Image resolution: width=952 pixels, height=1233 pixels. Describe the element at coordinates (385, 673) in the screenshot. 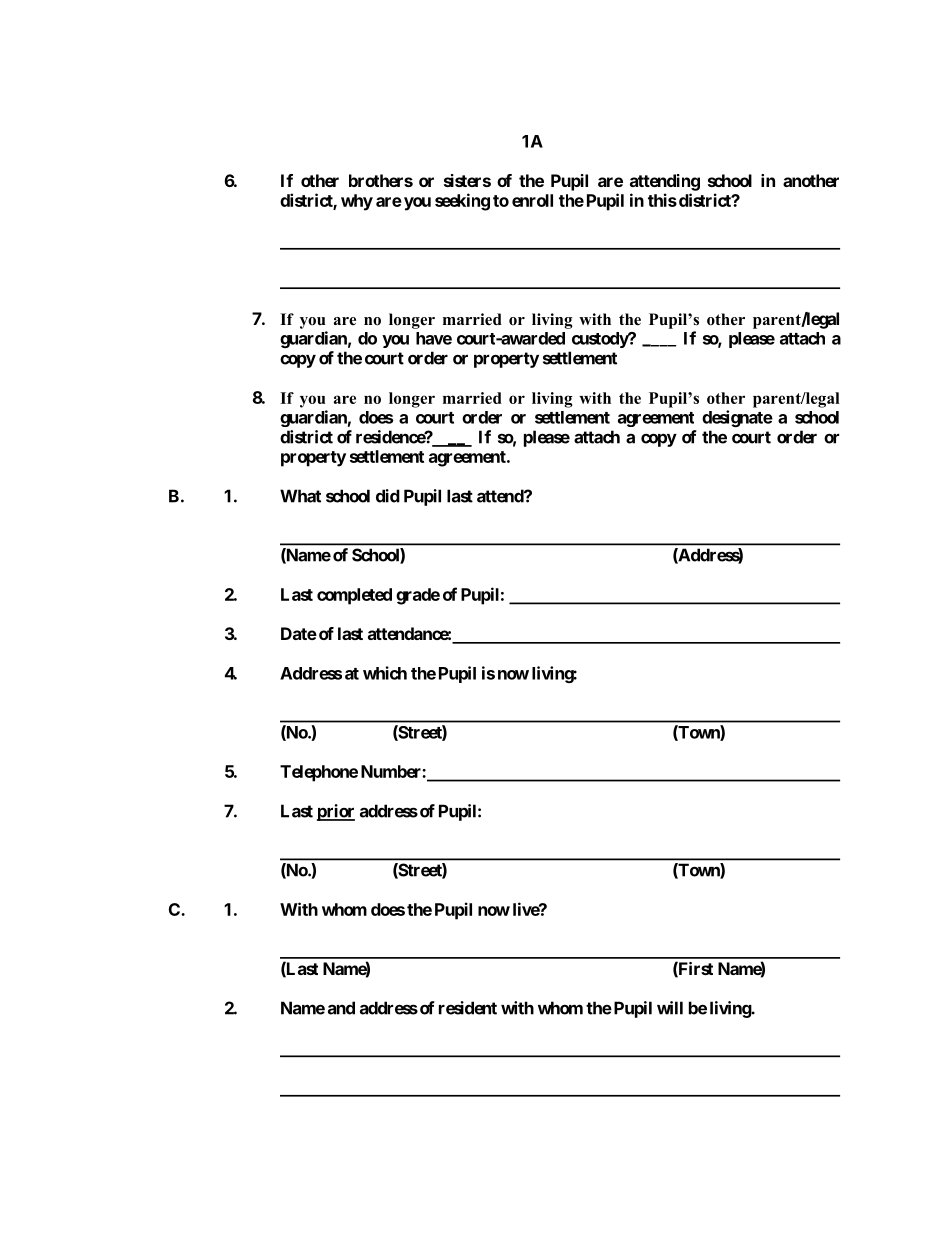

I see `which` at that location.
